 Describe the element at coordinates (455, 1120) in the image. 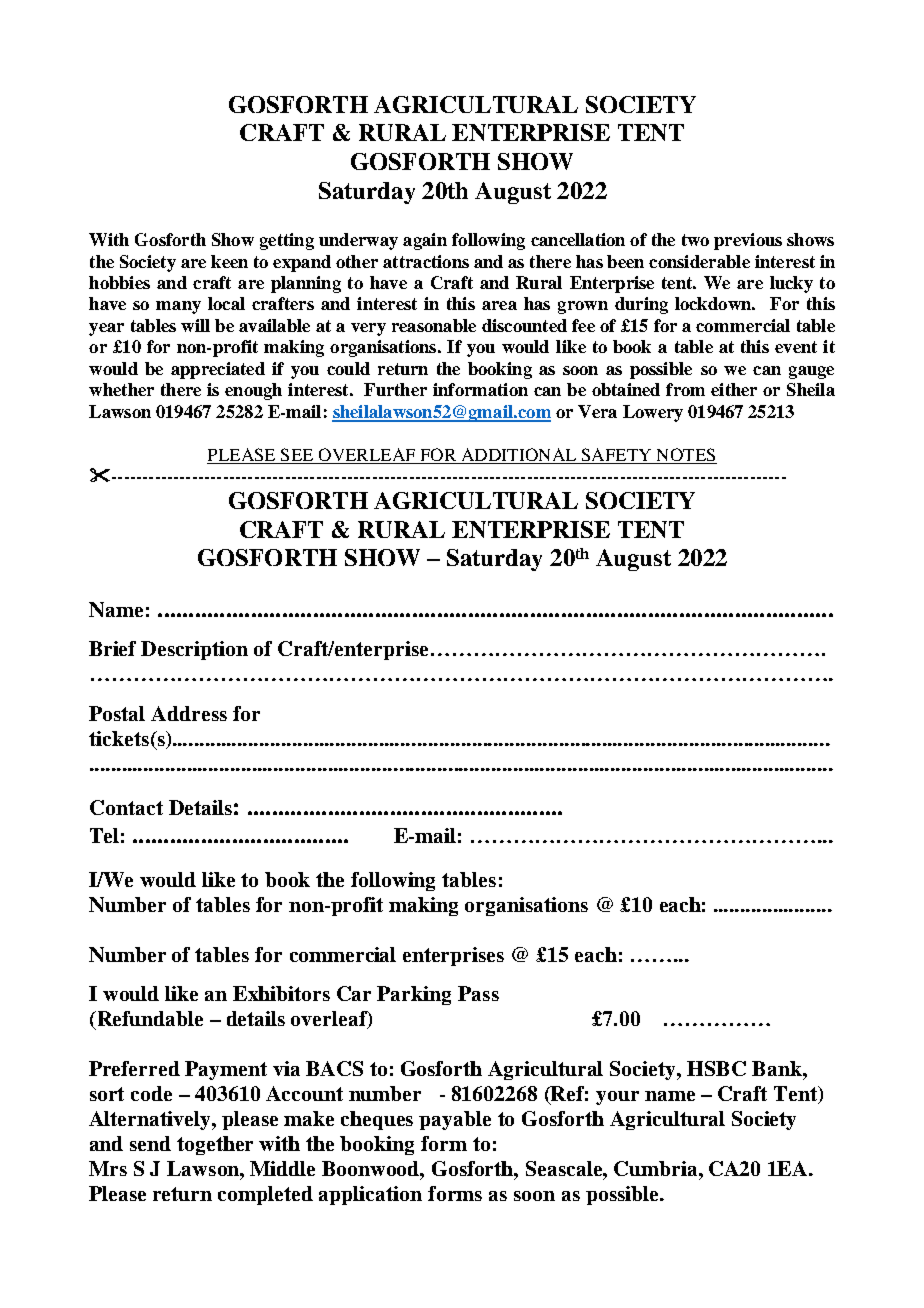

I see `payable` at that location.
